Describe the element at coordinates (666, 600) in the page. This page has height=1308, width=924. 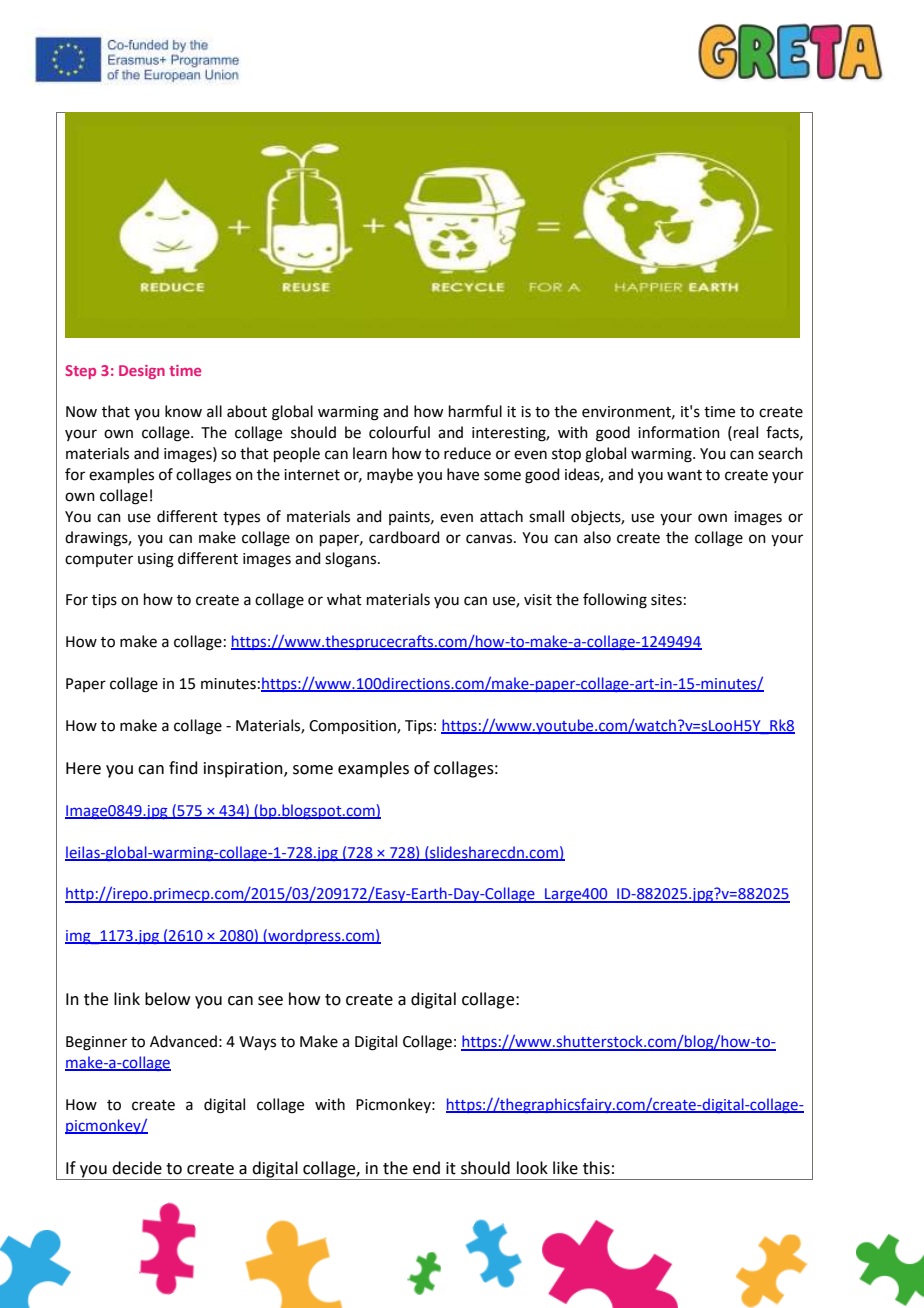
I see `sites` at that location.
